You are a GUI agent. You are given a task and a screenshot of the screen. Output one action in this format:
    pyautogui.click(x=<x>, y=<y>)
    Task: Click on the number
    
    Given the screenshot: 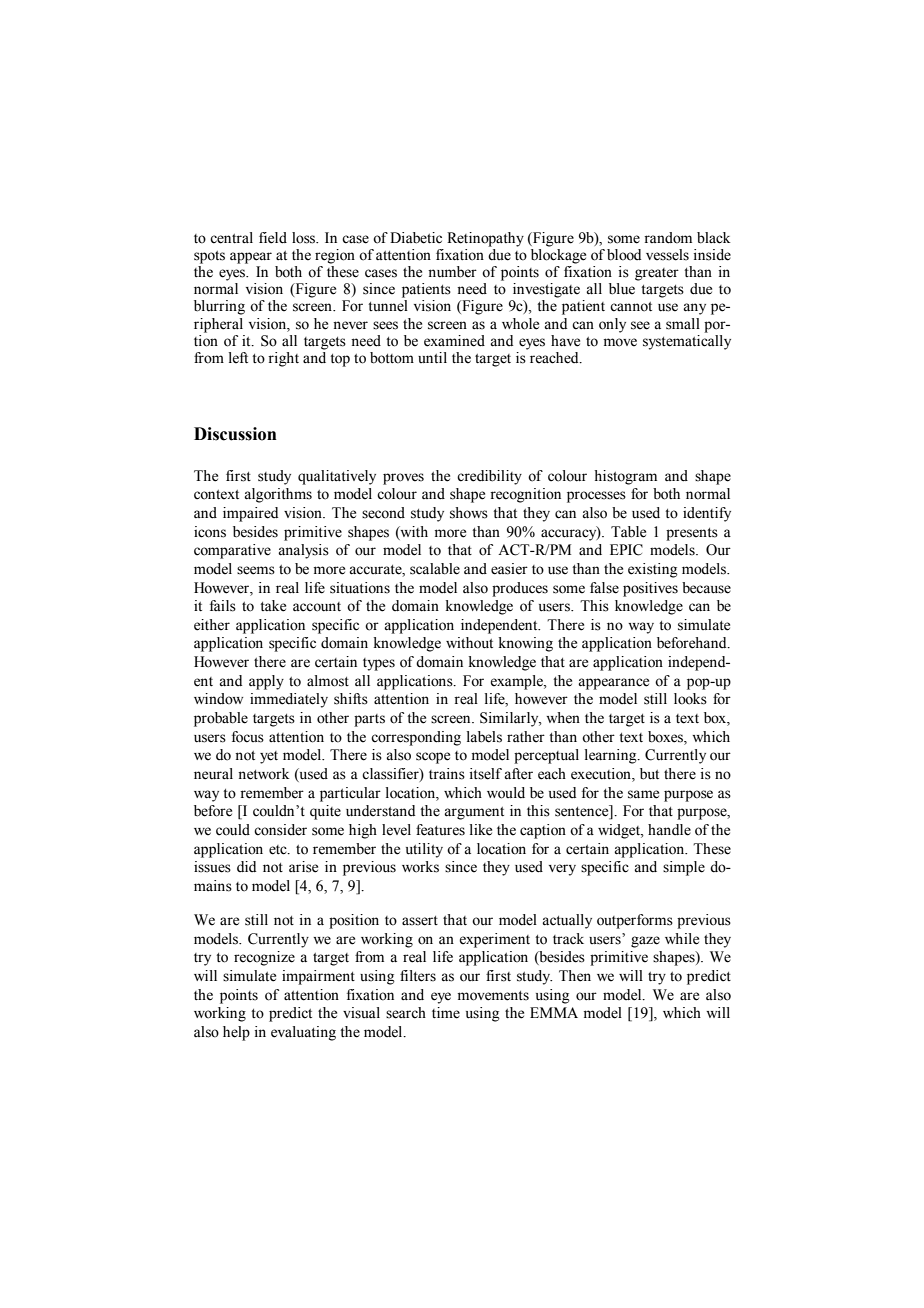 What is the action you would take?
    pyautogui.click(x=452, y=272)
